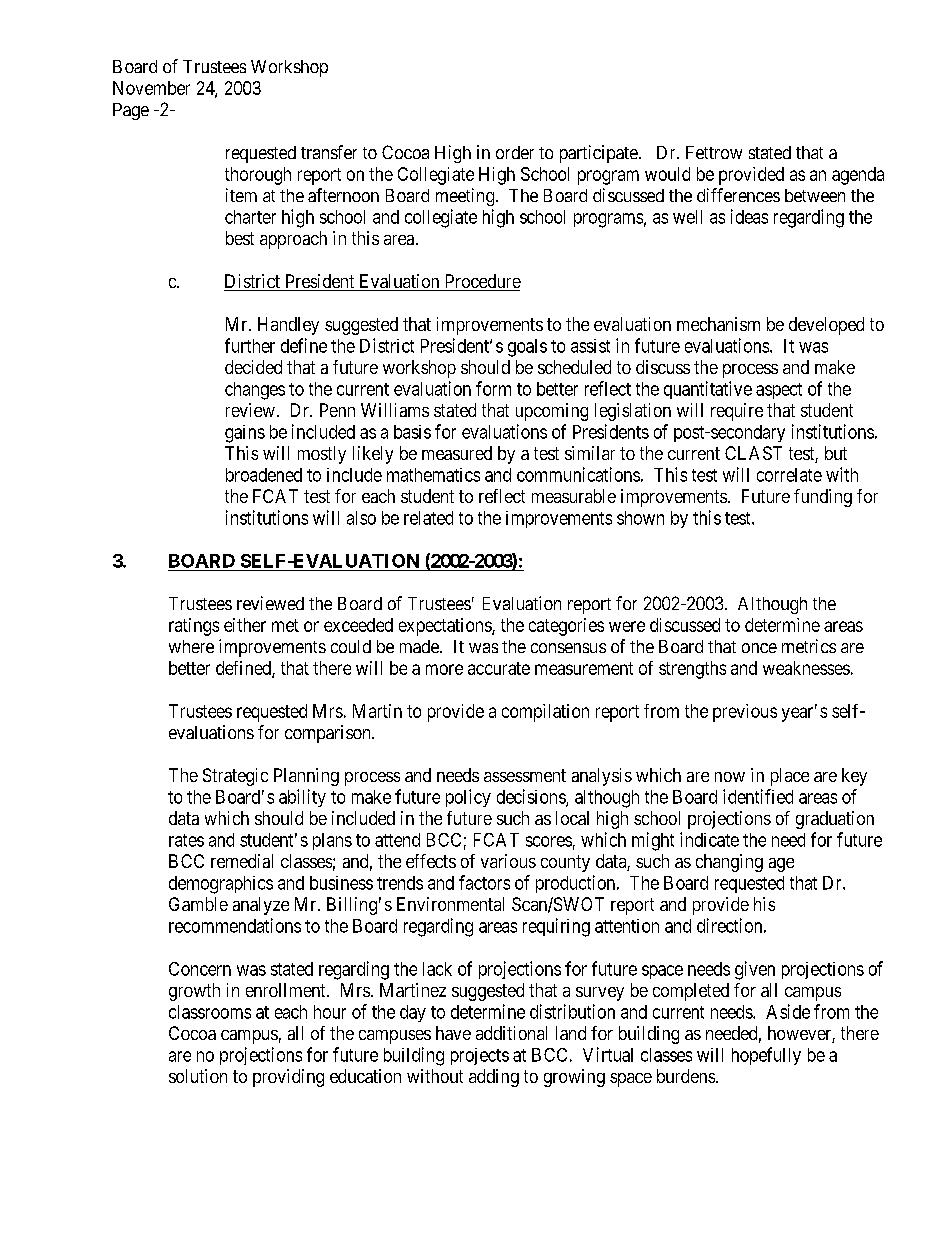 The width and height of the document is (952, 1233). Describe the element at coordinates (245, 625) in the document. I see `either` at that location.
